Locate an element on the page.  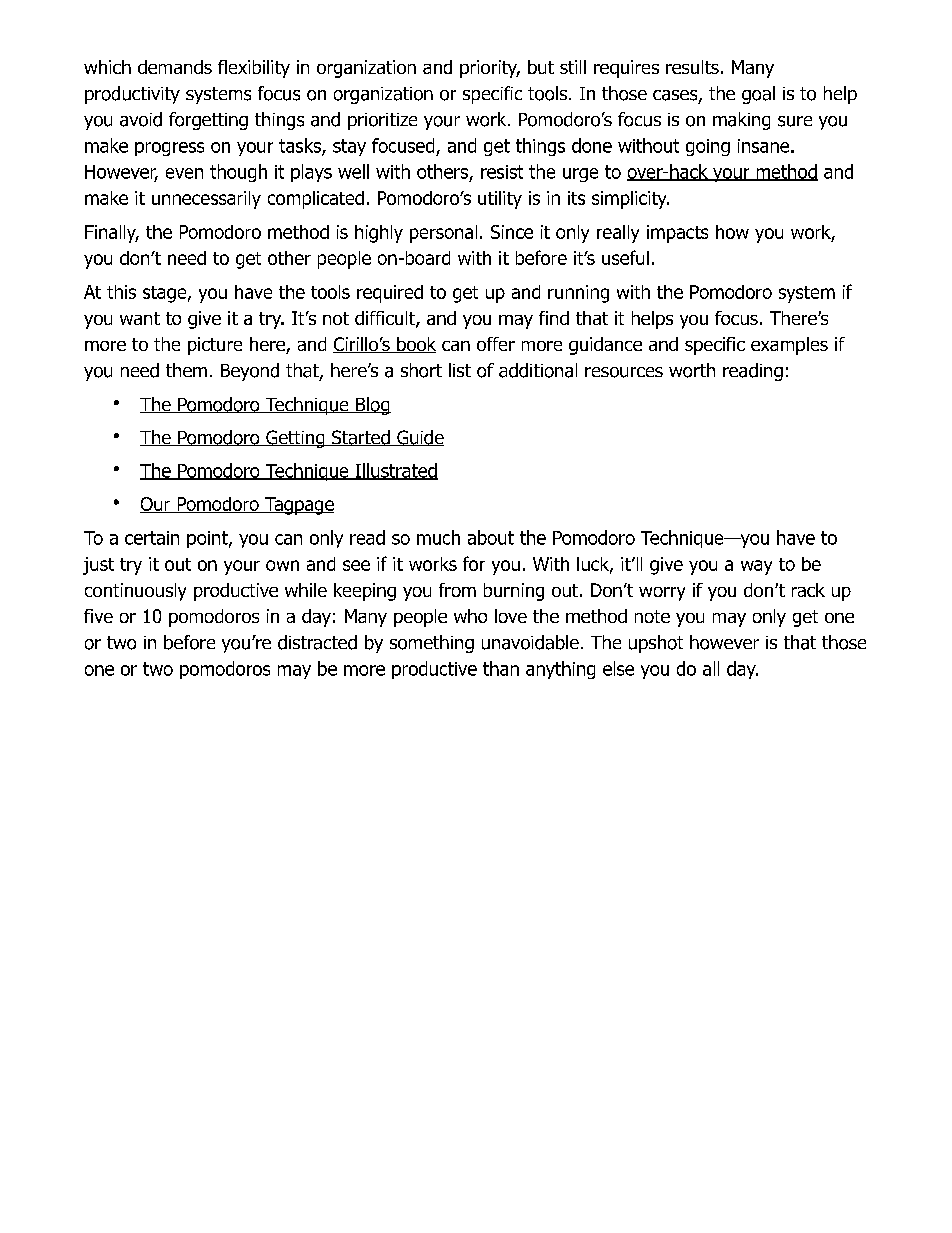
goal is located at coordinates (758, 95).
